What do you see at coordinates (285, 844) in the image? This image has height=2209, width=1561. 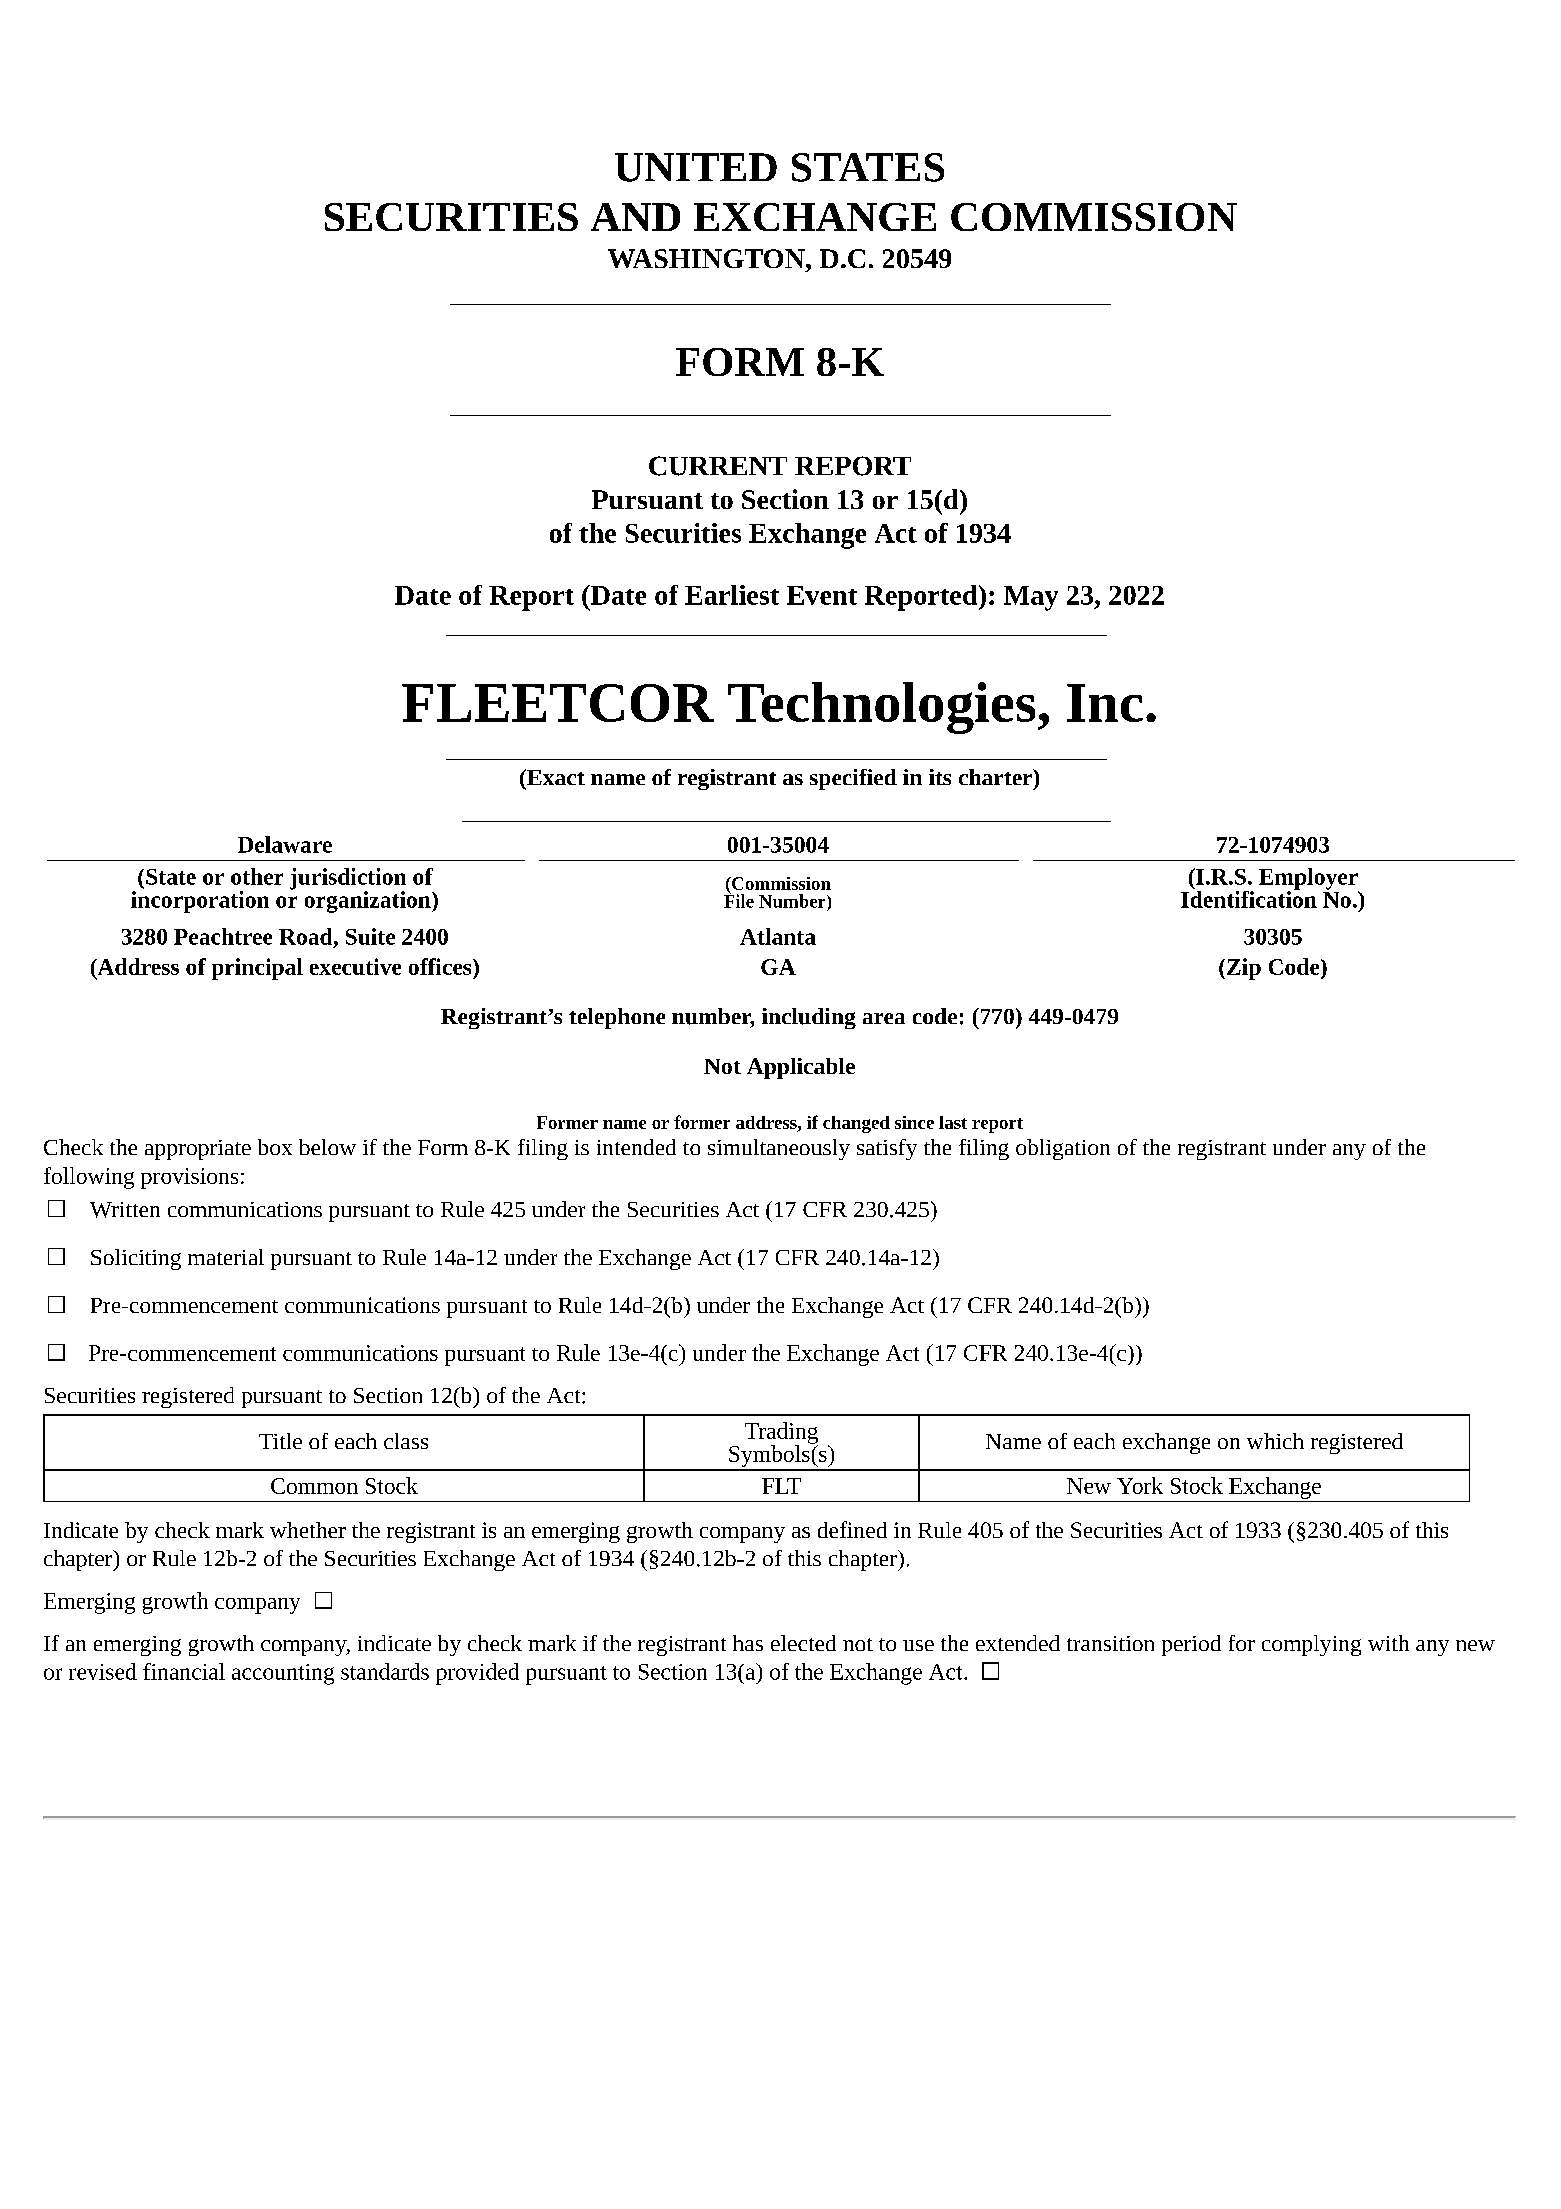 I see `Delaware` at bounding box center [285, 844].
